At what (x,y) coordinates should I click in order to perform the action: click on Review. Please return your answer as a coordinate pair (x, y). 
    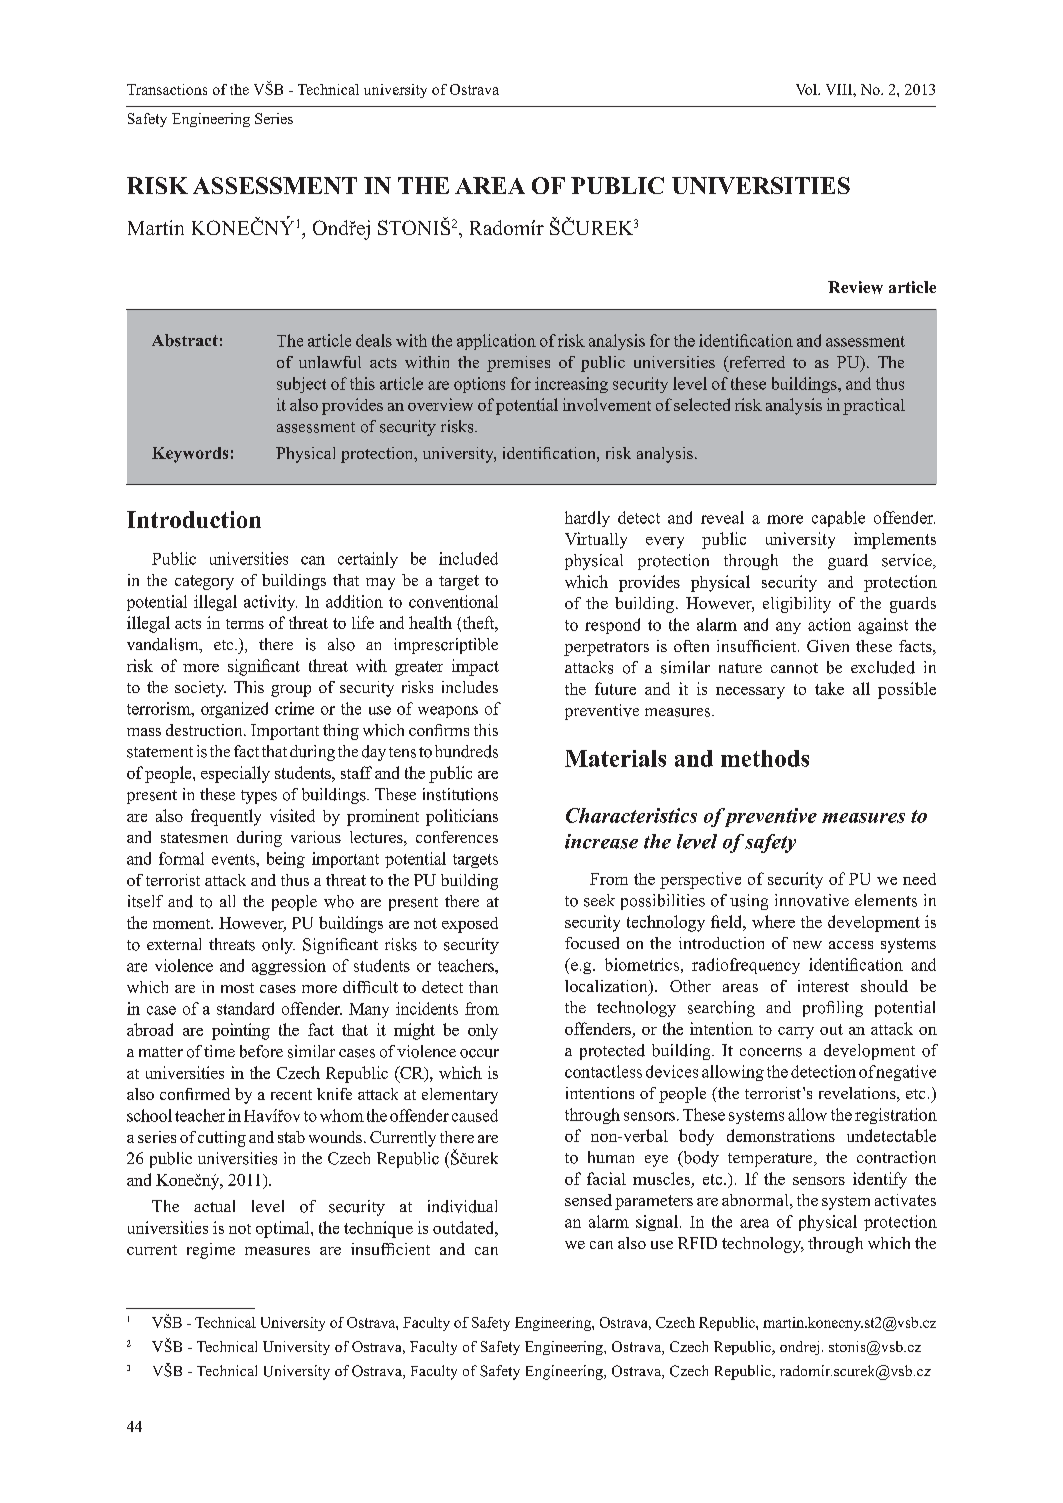
    Looking at the image, I should click on (855, 287).
